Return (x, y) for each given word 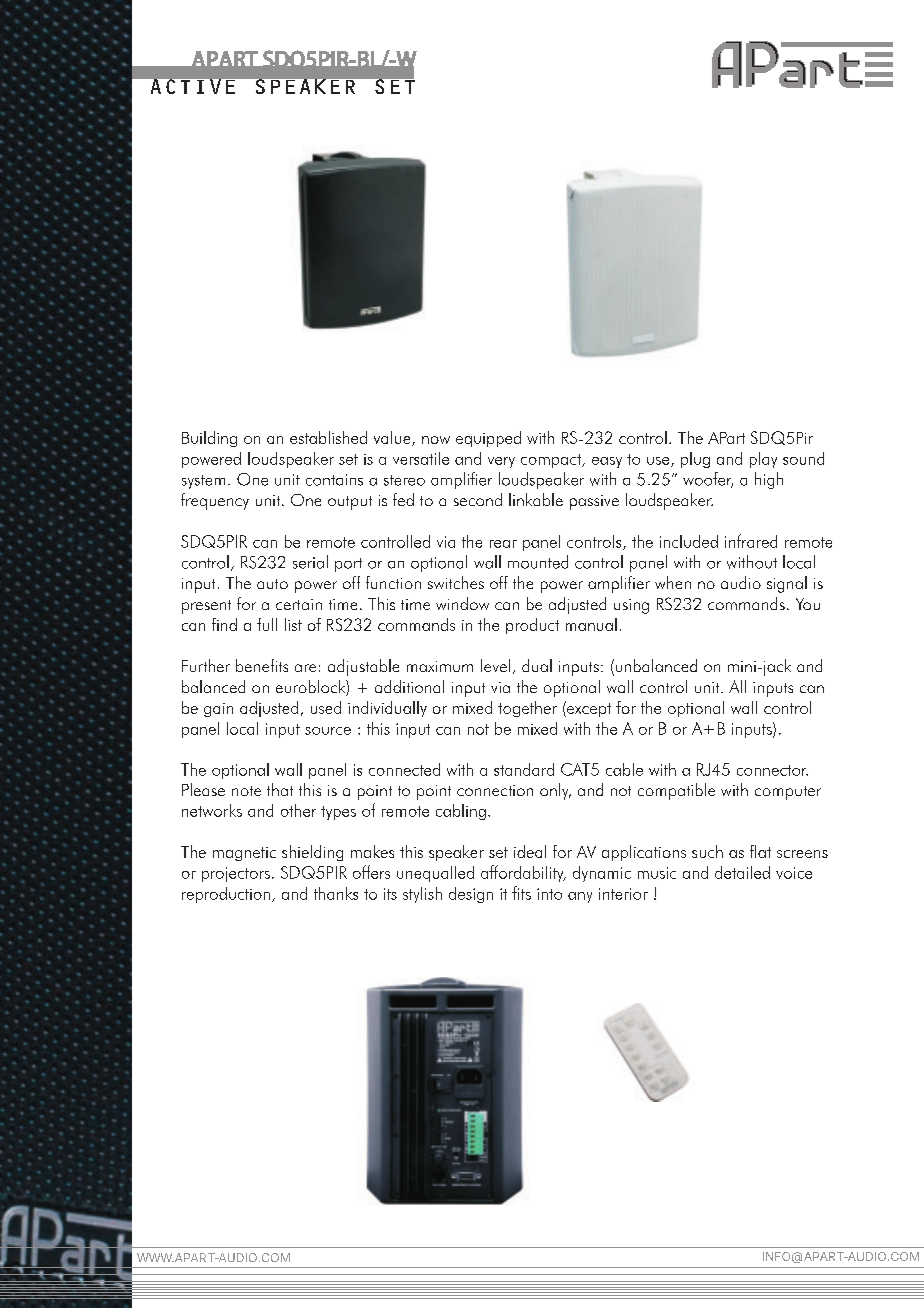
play (763, 460)
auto (272, 584)
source (328, 731)
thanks (336, 893)
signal (787, 584)
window (462, 603)
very (501, 462)
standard (524, 769)
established (328, 437)
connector (772, 770)
